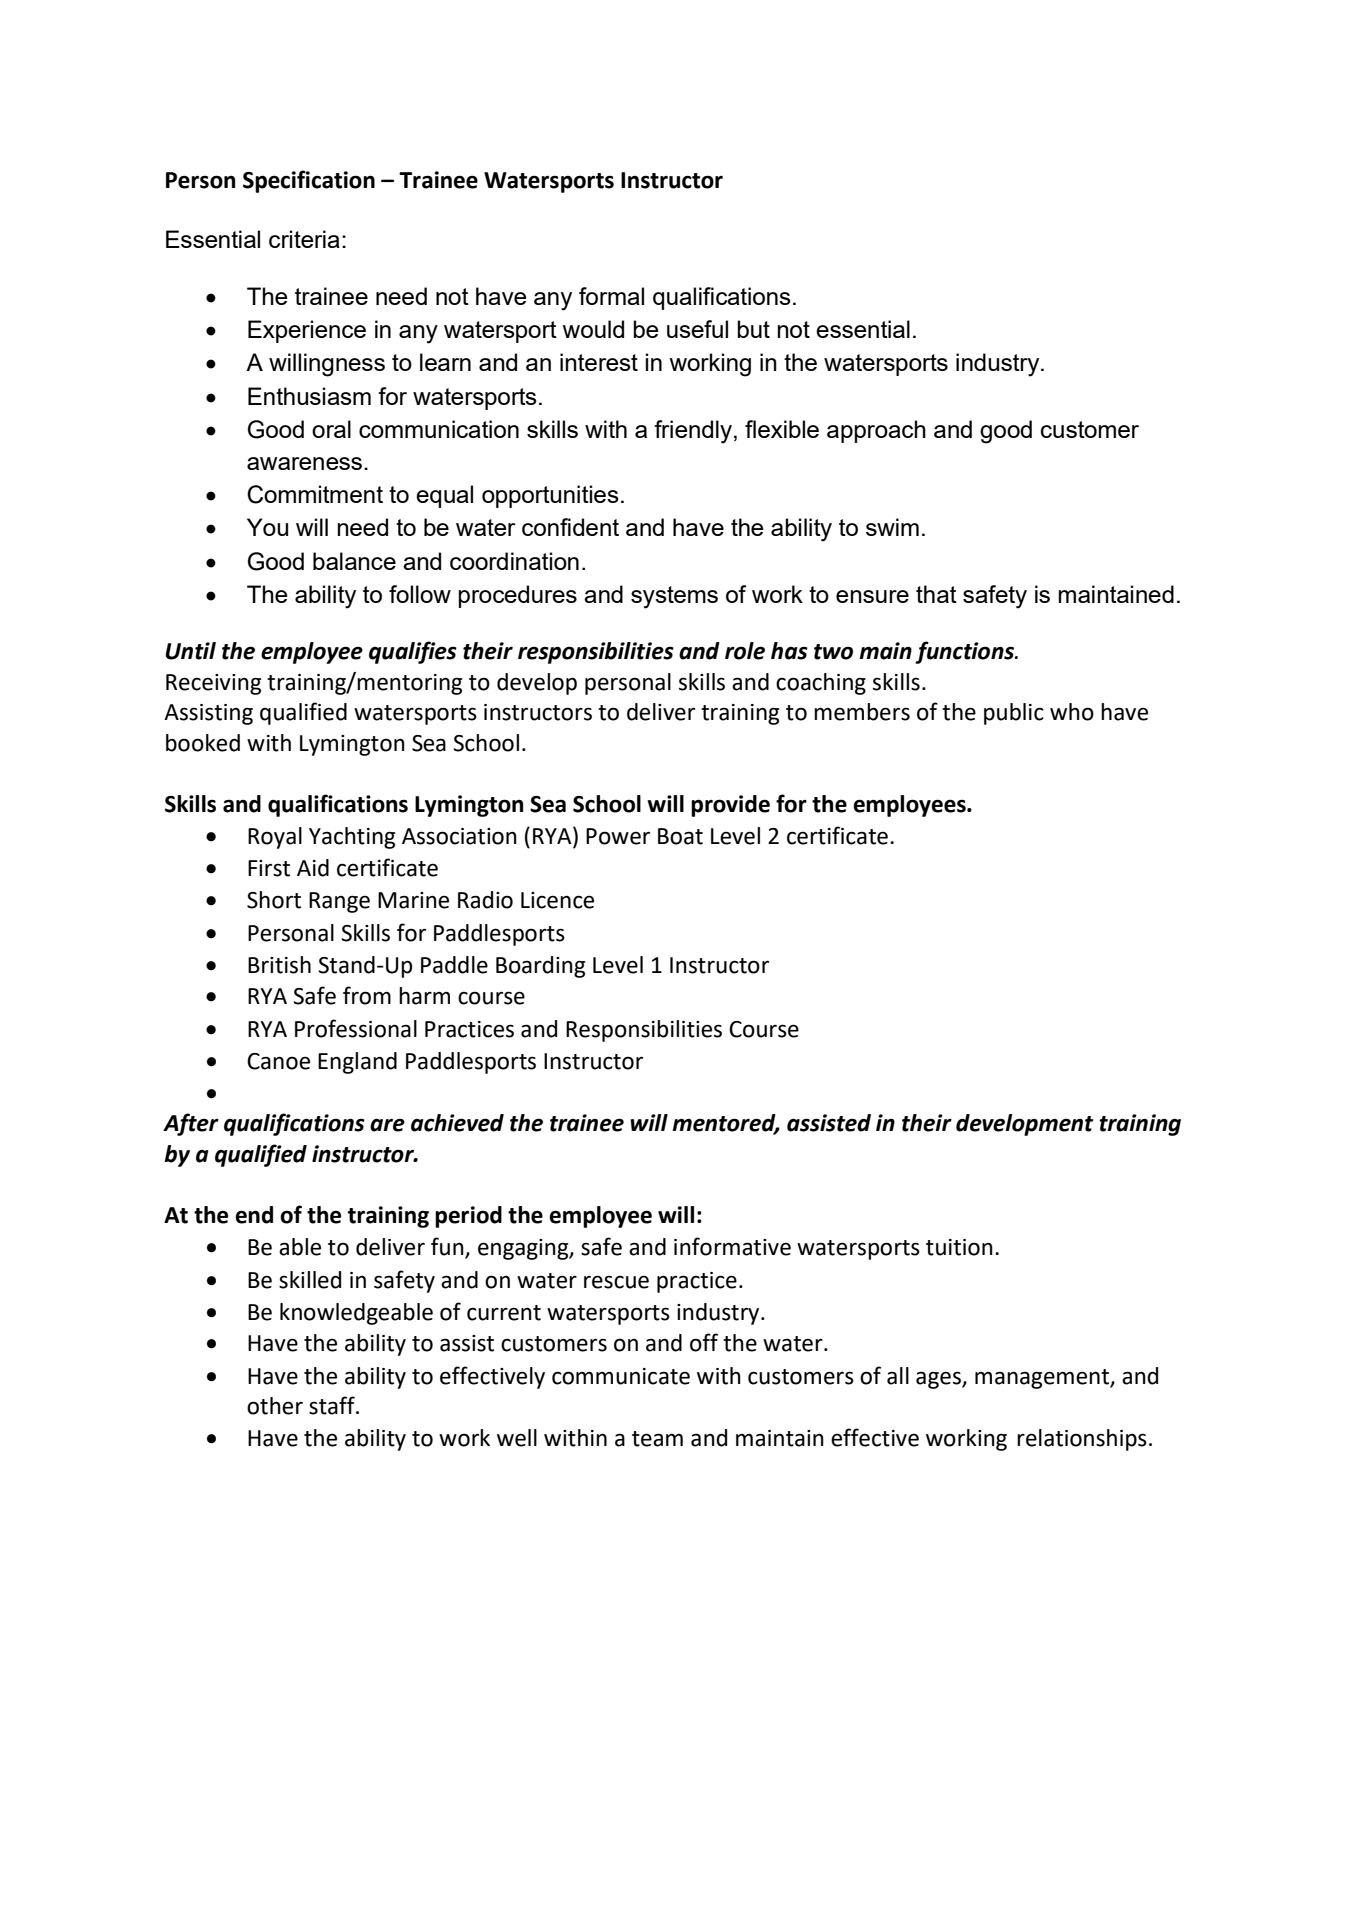  I want to click on communicate, so click(621, 1376).
